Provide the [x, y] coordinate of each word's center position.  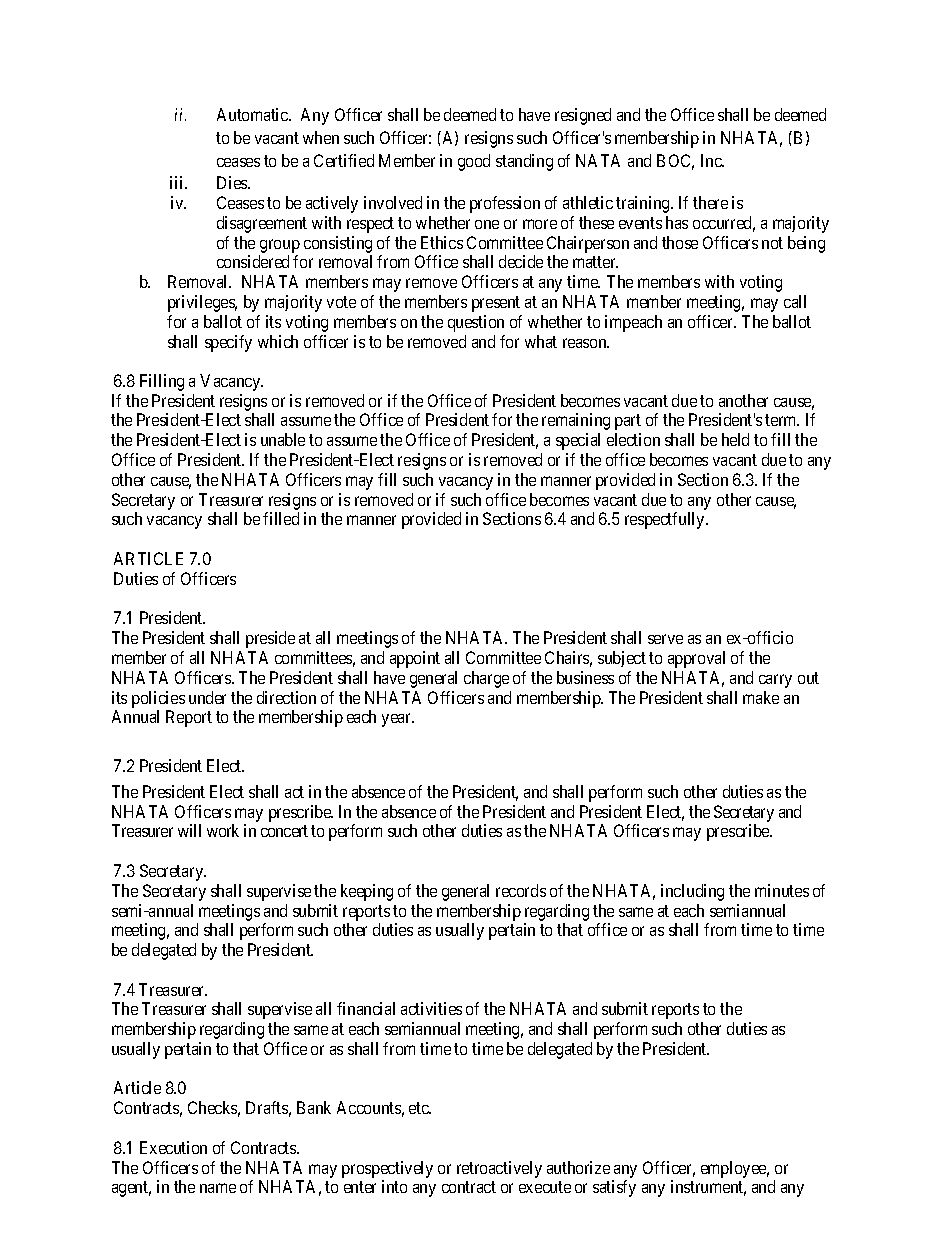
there [710, 202]
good [474, 162]
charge [486, 679]
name [218, 1188]
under [207, 697]
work [223, 830]
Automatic [253, 114]
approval [696, 659]
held [735, 439]
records [521, 890]
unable [283, 439]
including [692, 892]
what [541, 341]
